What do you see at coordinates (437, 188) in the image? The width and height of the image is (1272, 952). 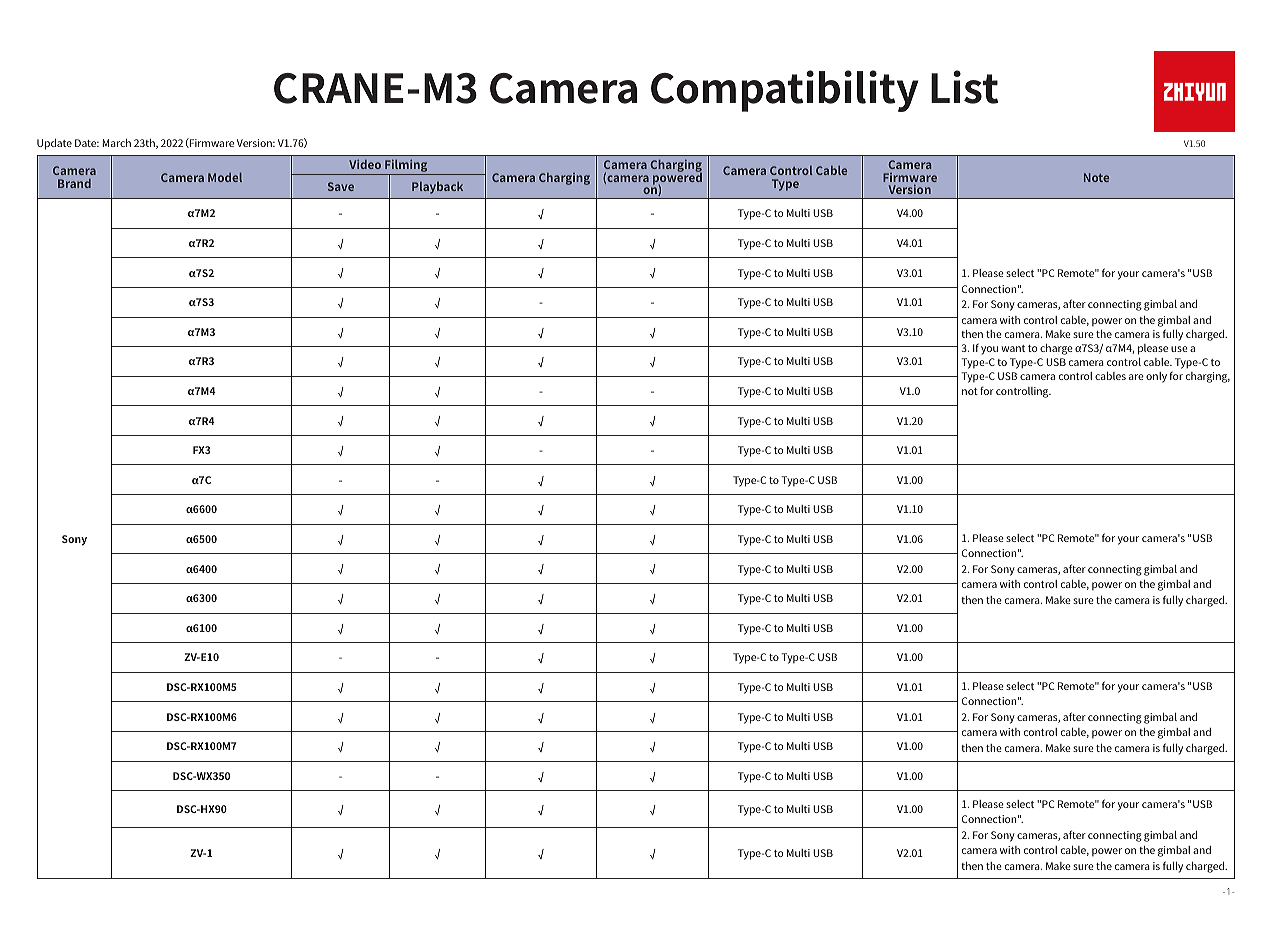 I see `Playback` at bounding box center [437, 188].
